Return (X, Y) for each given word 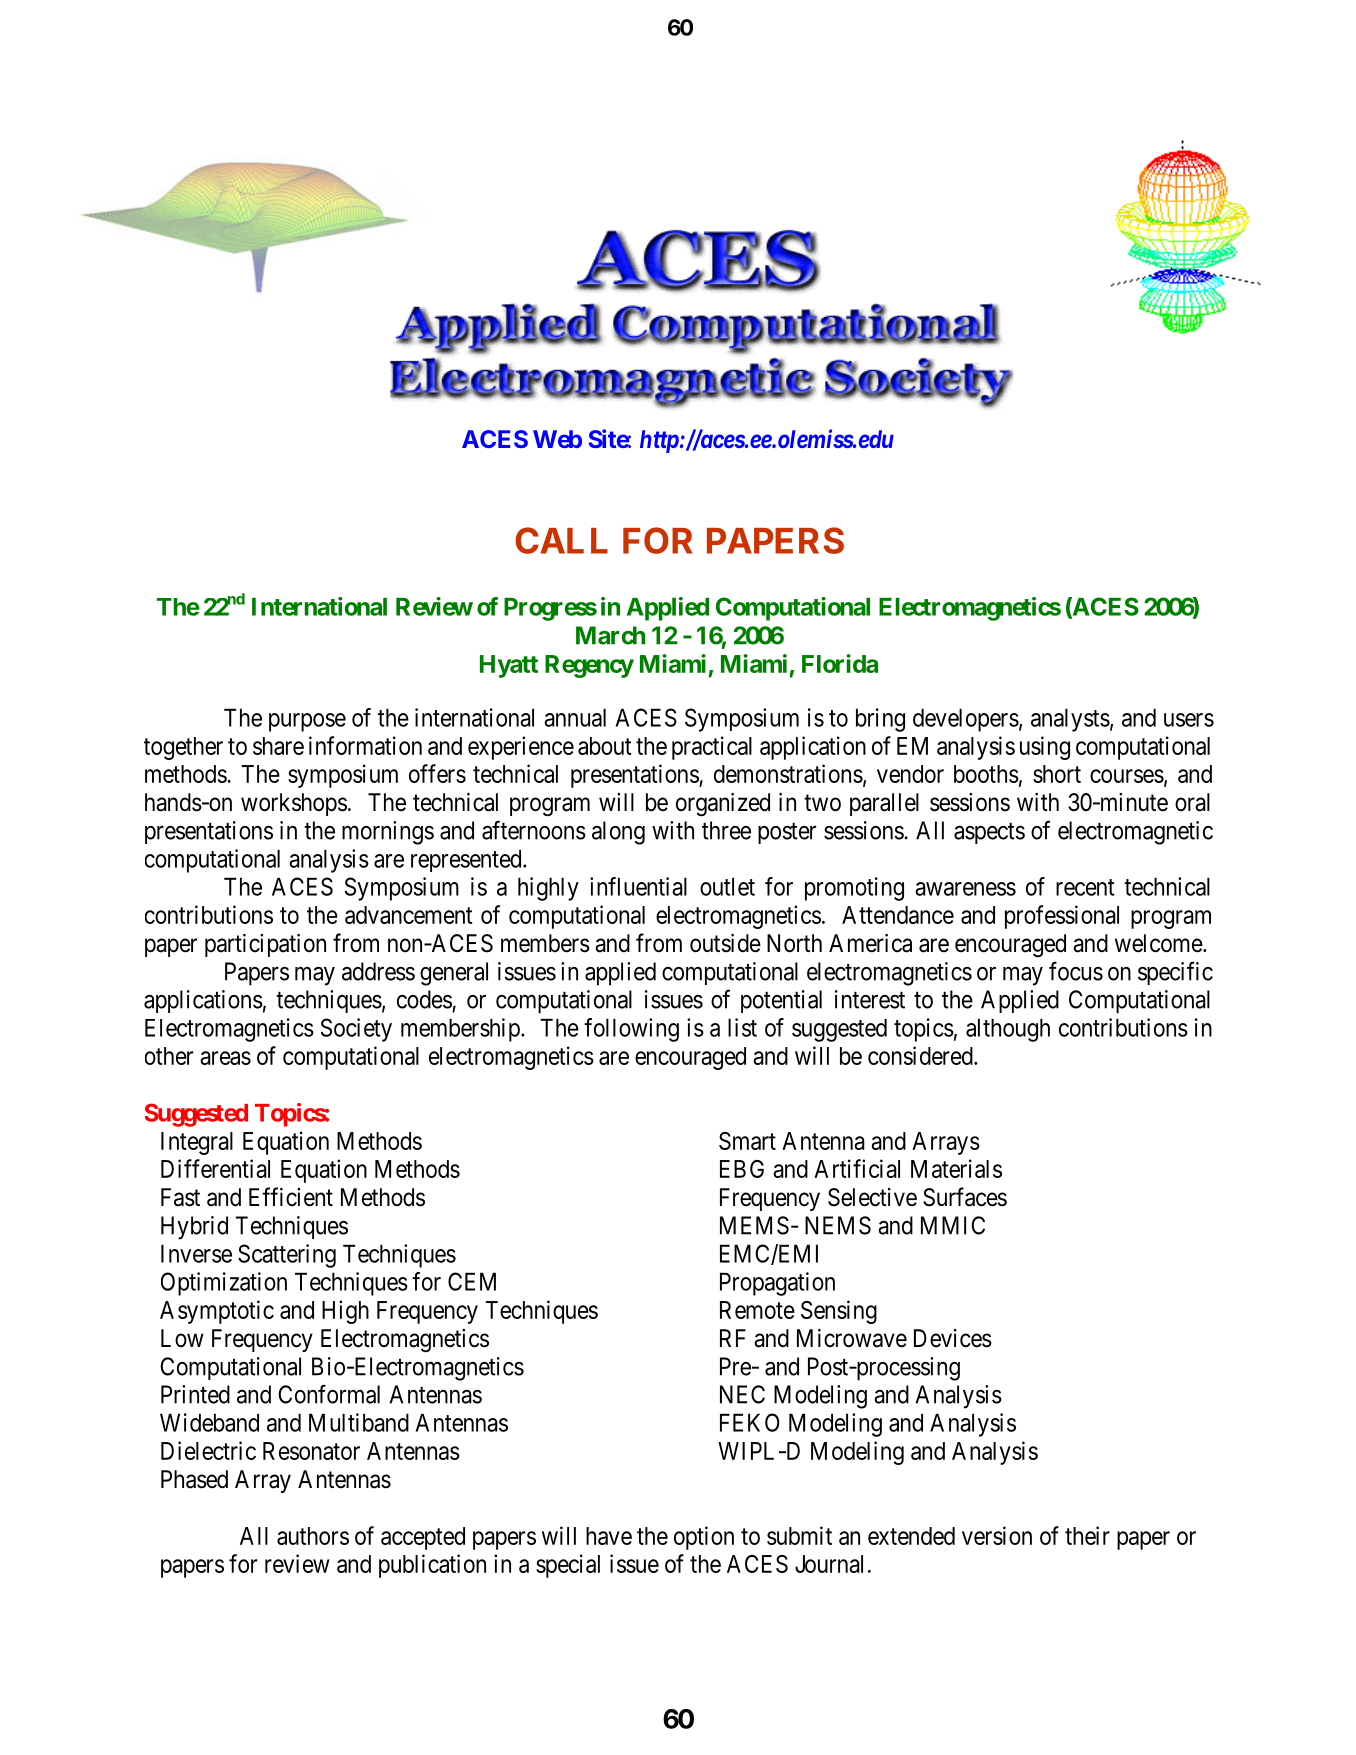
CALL (561, 540)
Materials (956, 1168)
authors (313, 1536)
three (726, 830)
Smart (747, 1141)
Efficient (291, 1197)
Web (557, 439)
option (704, 1538)
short (1057, 774)
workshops (294, 804)
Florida (840, 663)
